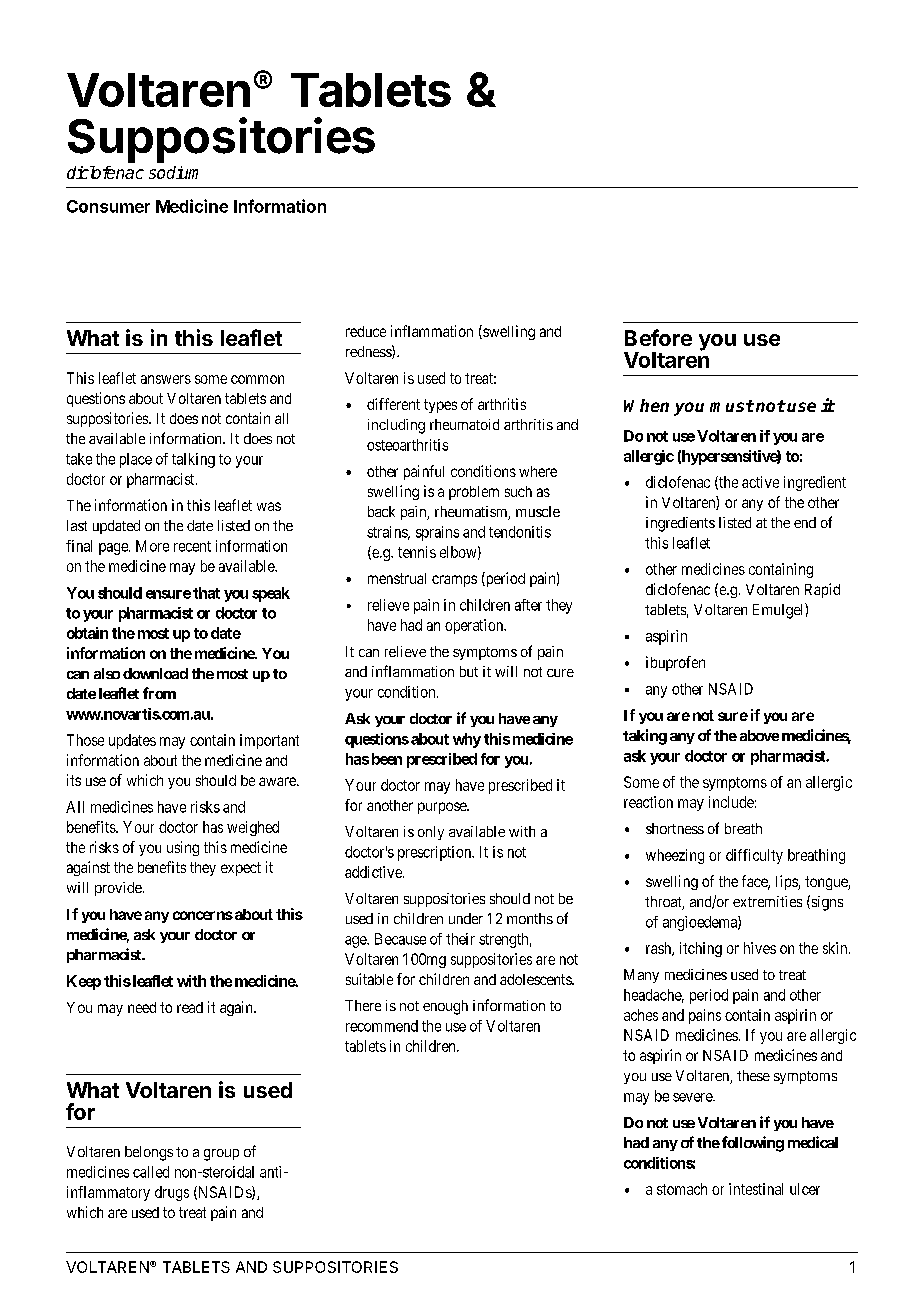 The image size is (924, 1308). What do you see at coordinates (464, 424) in the document?
I see `rheumatoid` at bounding box center [464, 424].
